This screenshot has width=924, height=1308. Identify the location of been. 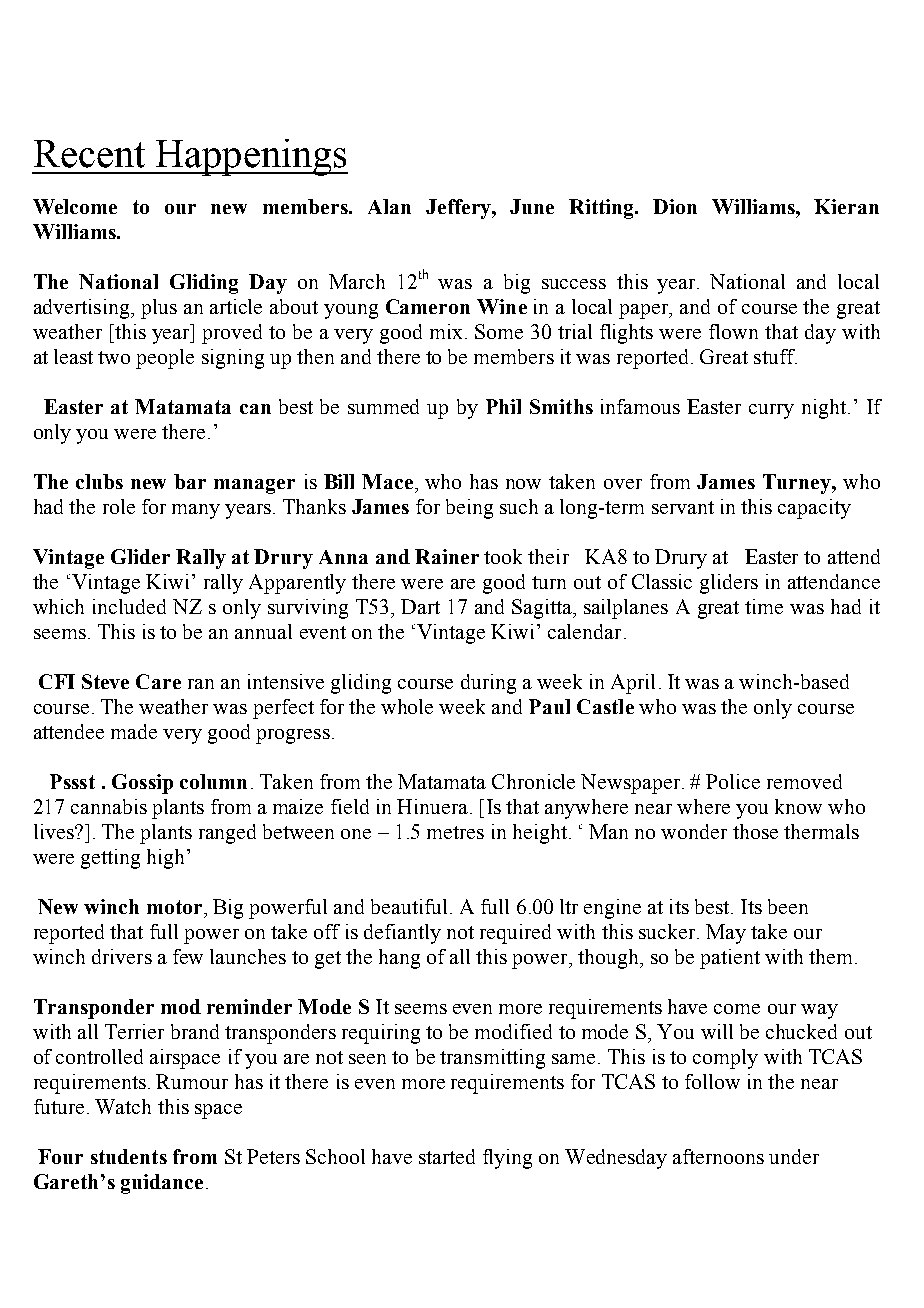
(788, 906).
